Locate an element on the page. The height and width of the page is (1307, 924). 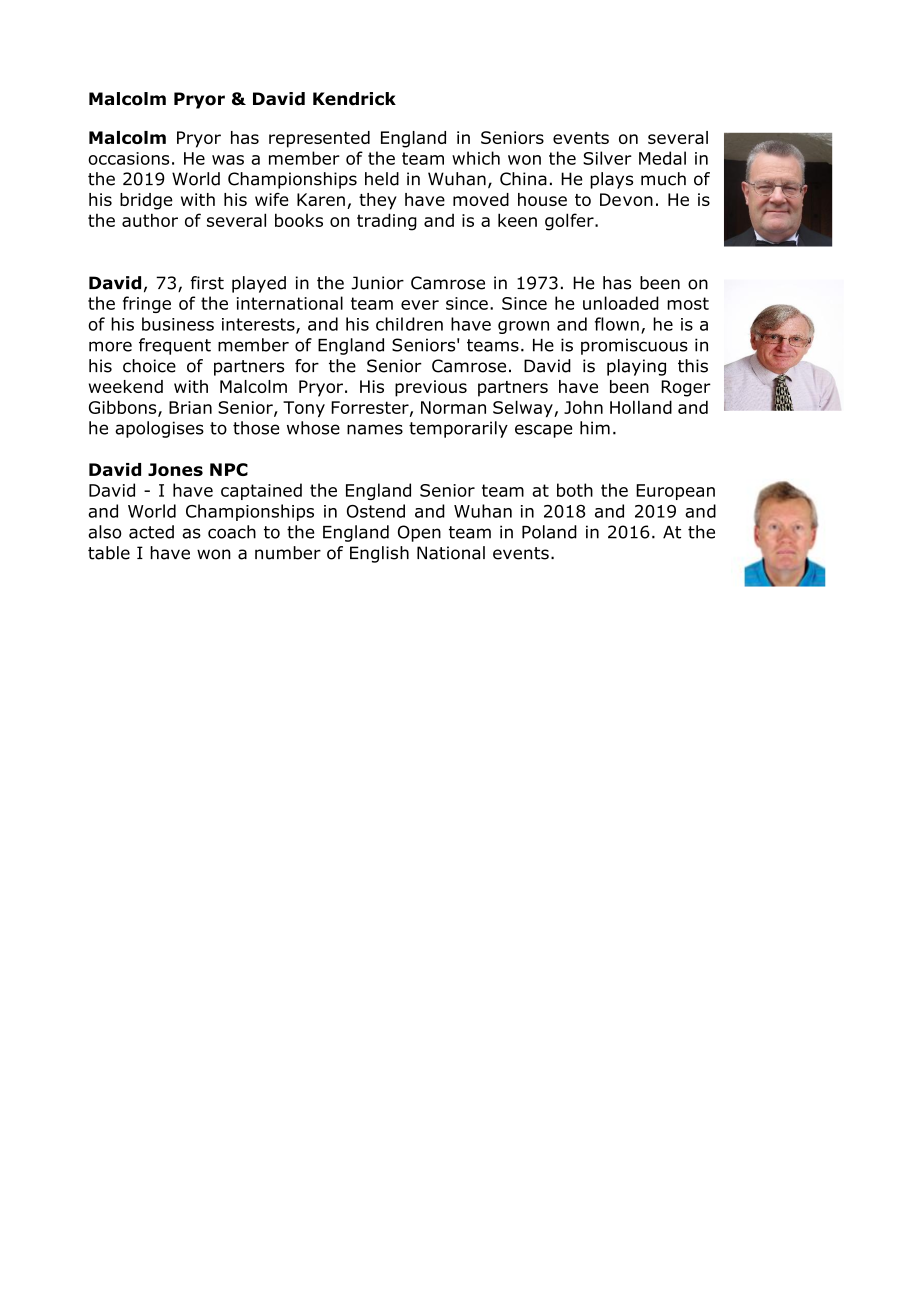
Kendrick is located at coordinates (354, 99).
